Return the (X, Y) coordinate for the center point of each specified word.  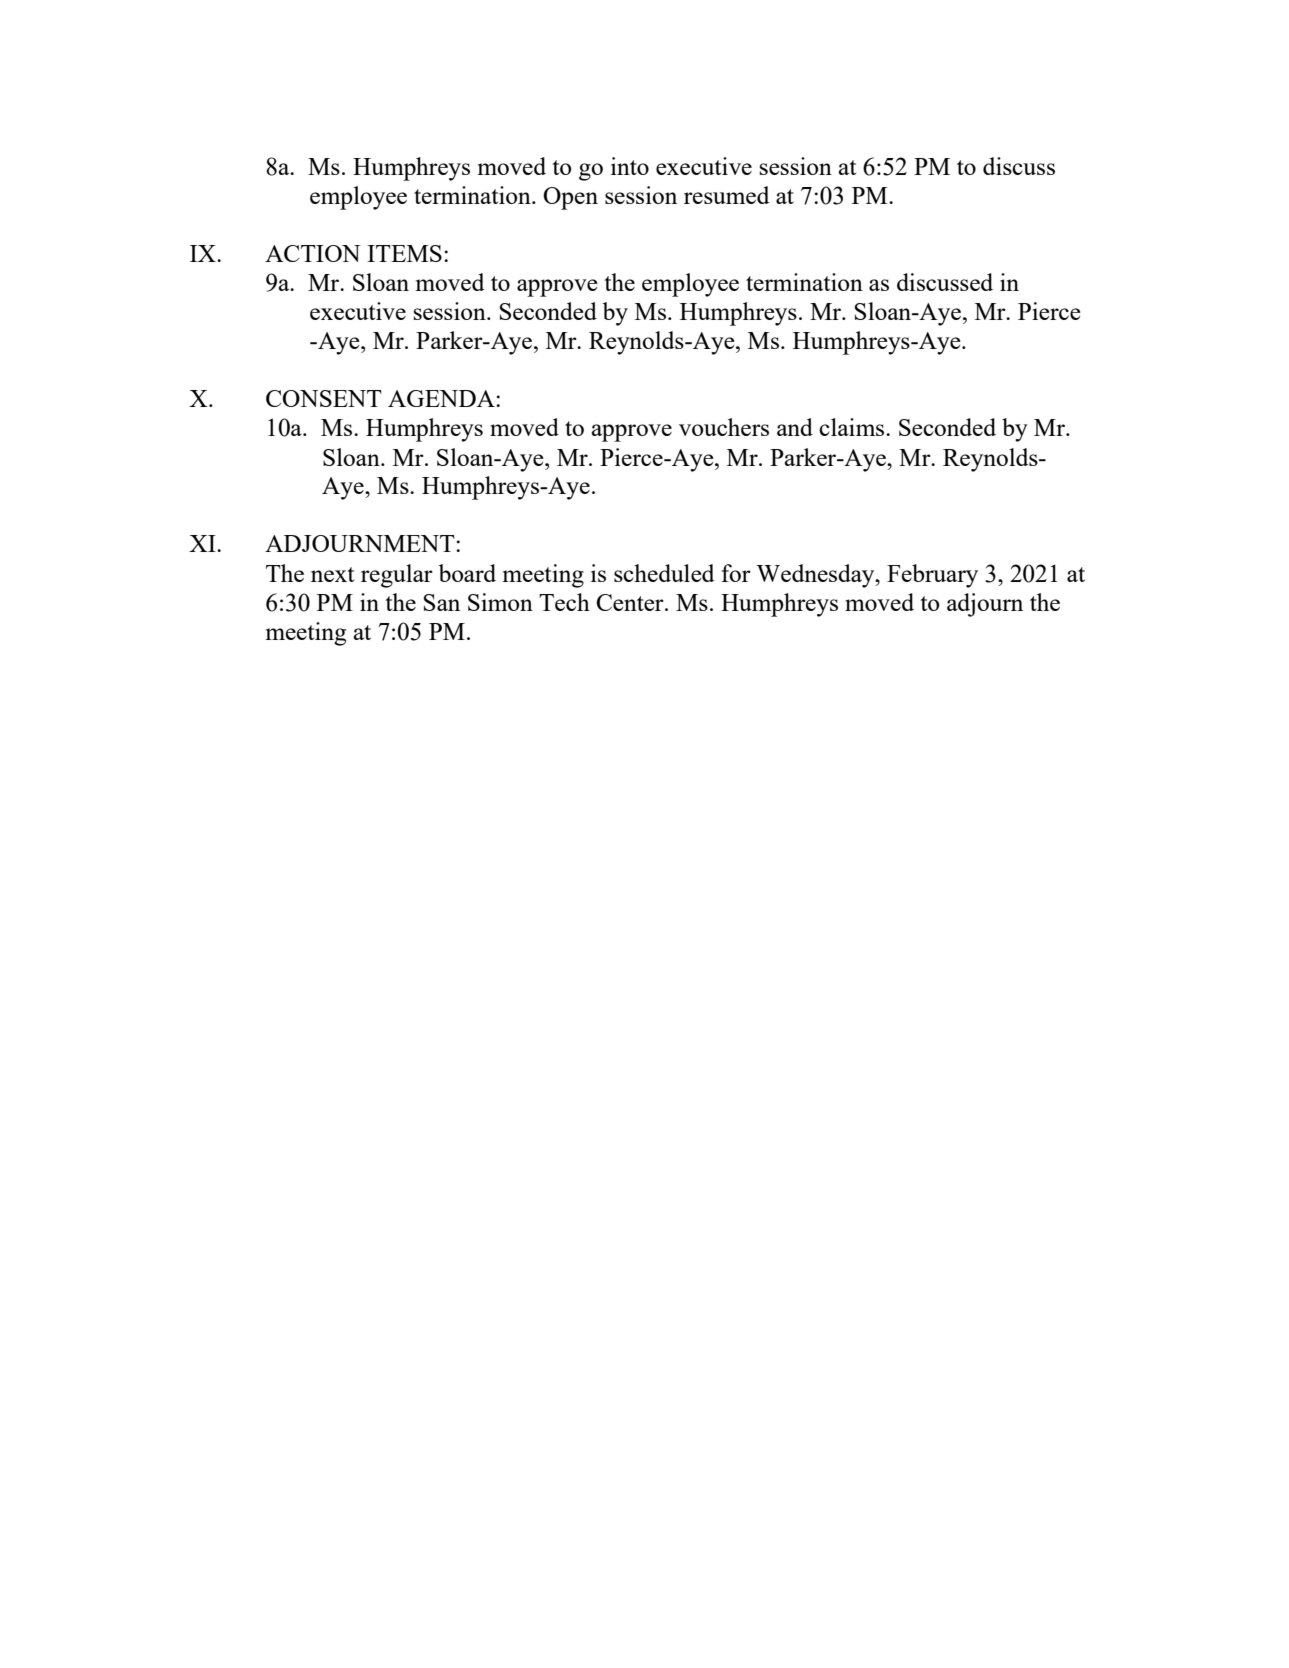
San (441, 602)
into (630, 166)
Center (631, 602)
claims (853, 427)
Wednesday (816, 576)
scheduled (664, 573)
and (795, 427)
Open (570, 198)
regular (397, 576)
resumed (726, 195)
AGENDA (442, 398)
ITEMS (404, 253)
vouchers (724, 427)
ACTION (312, 253)
